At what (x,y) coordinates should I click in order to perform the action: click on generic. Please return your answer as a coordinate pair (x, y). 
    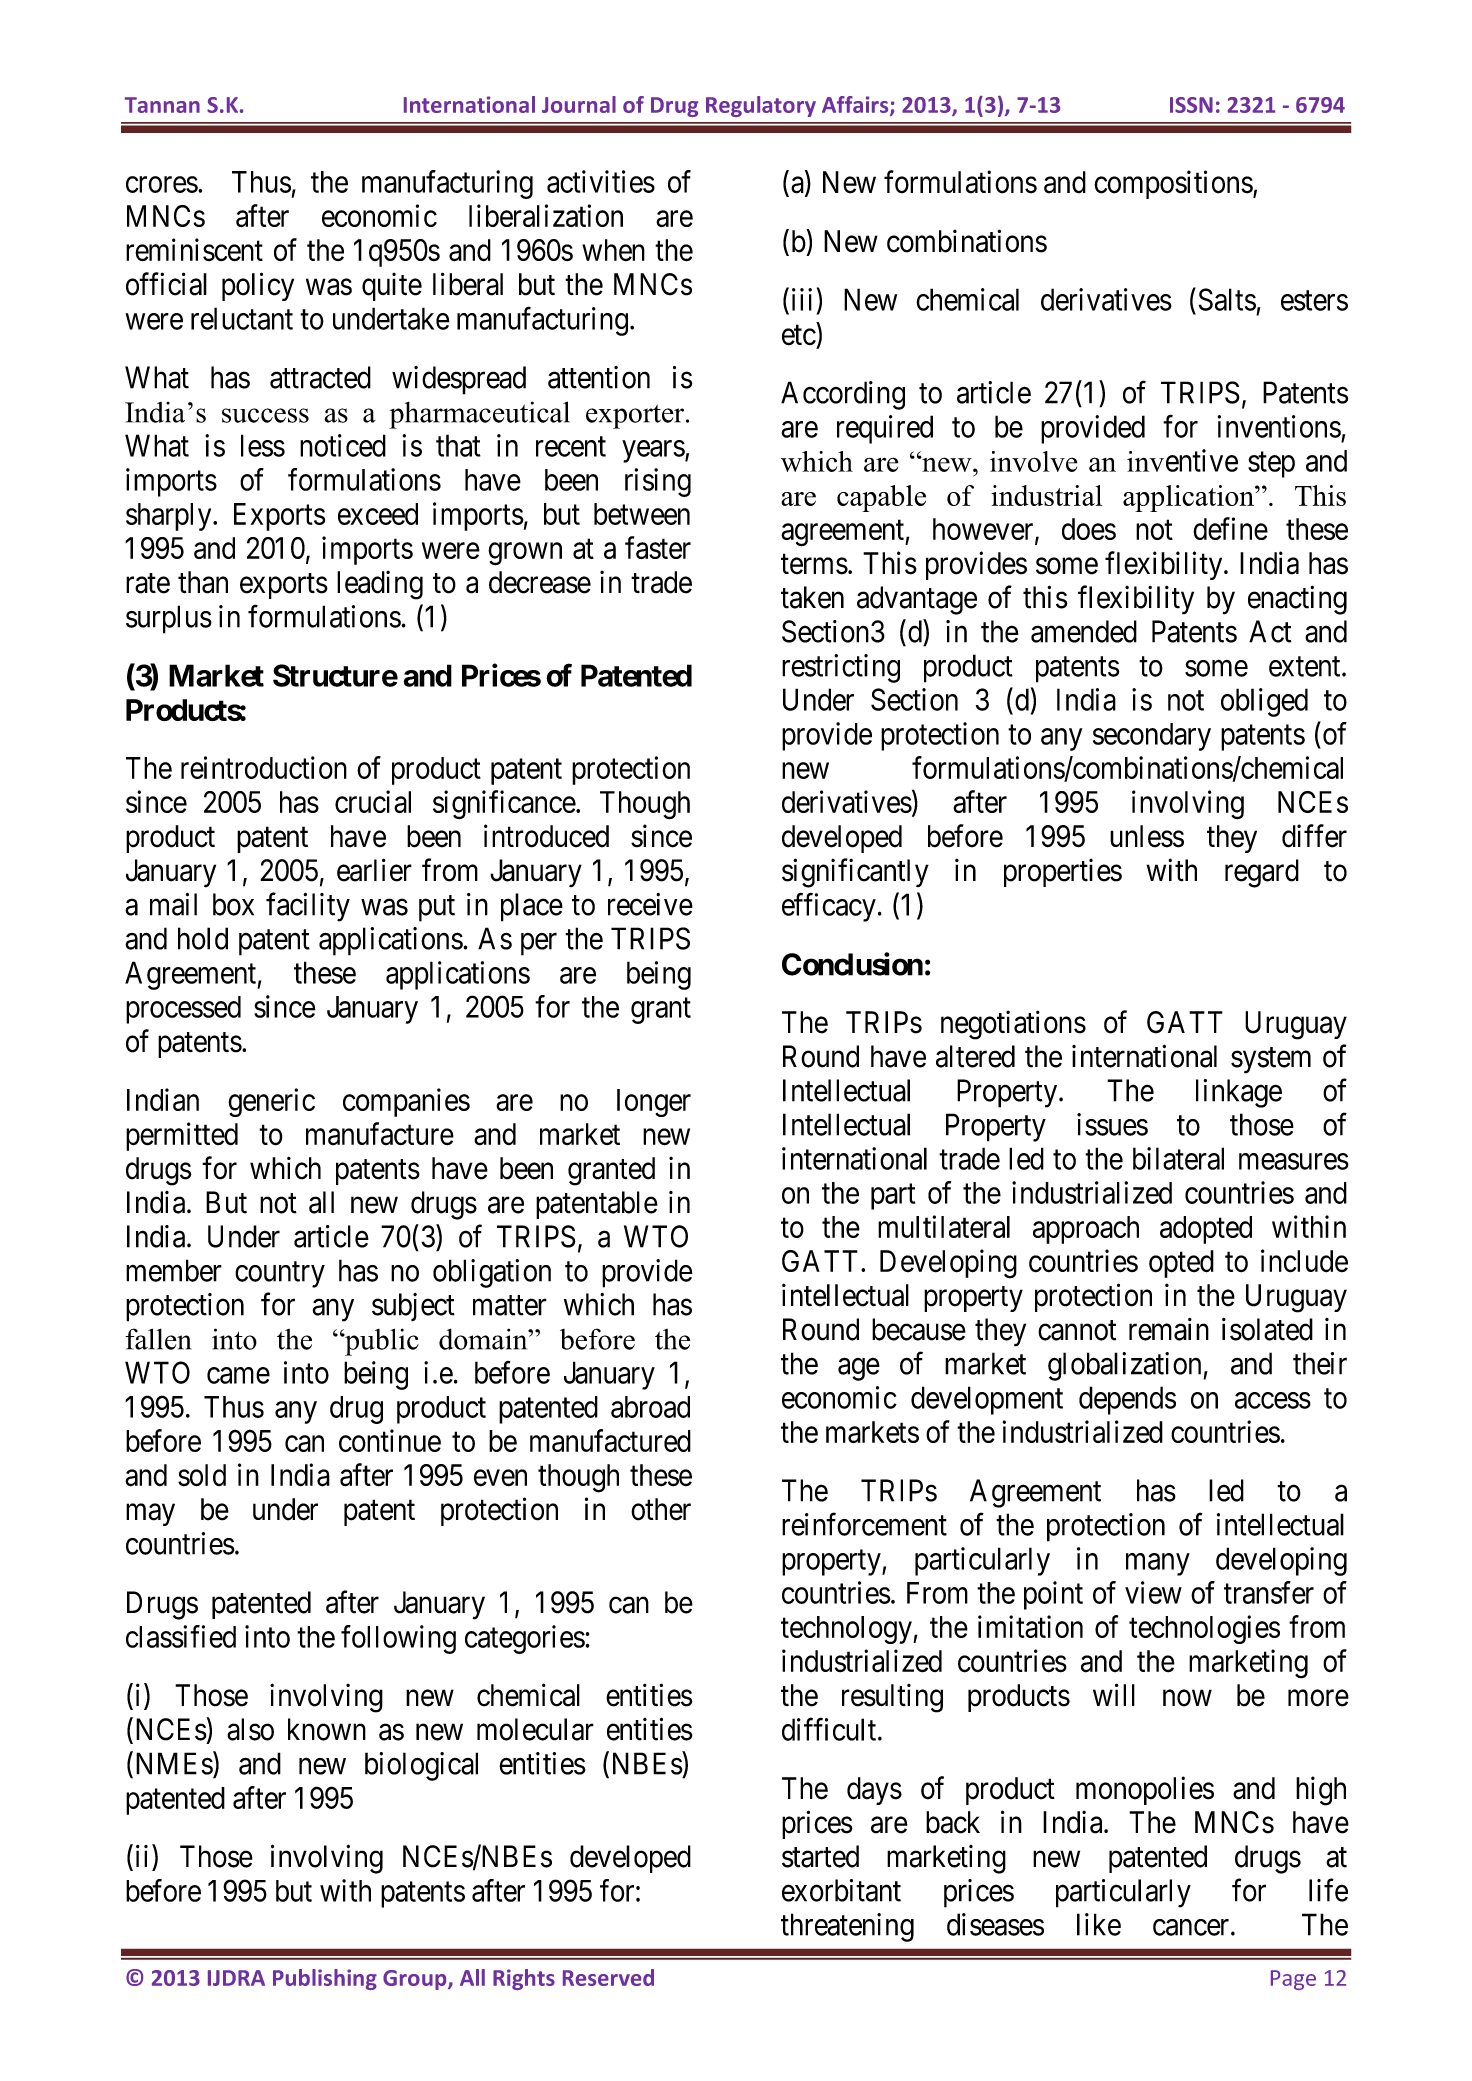
    Looking at the image, I should click on (271, 1102).
